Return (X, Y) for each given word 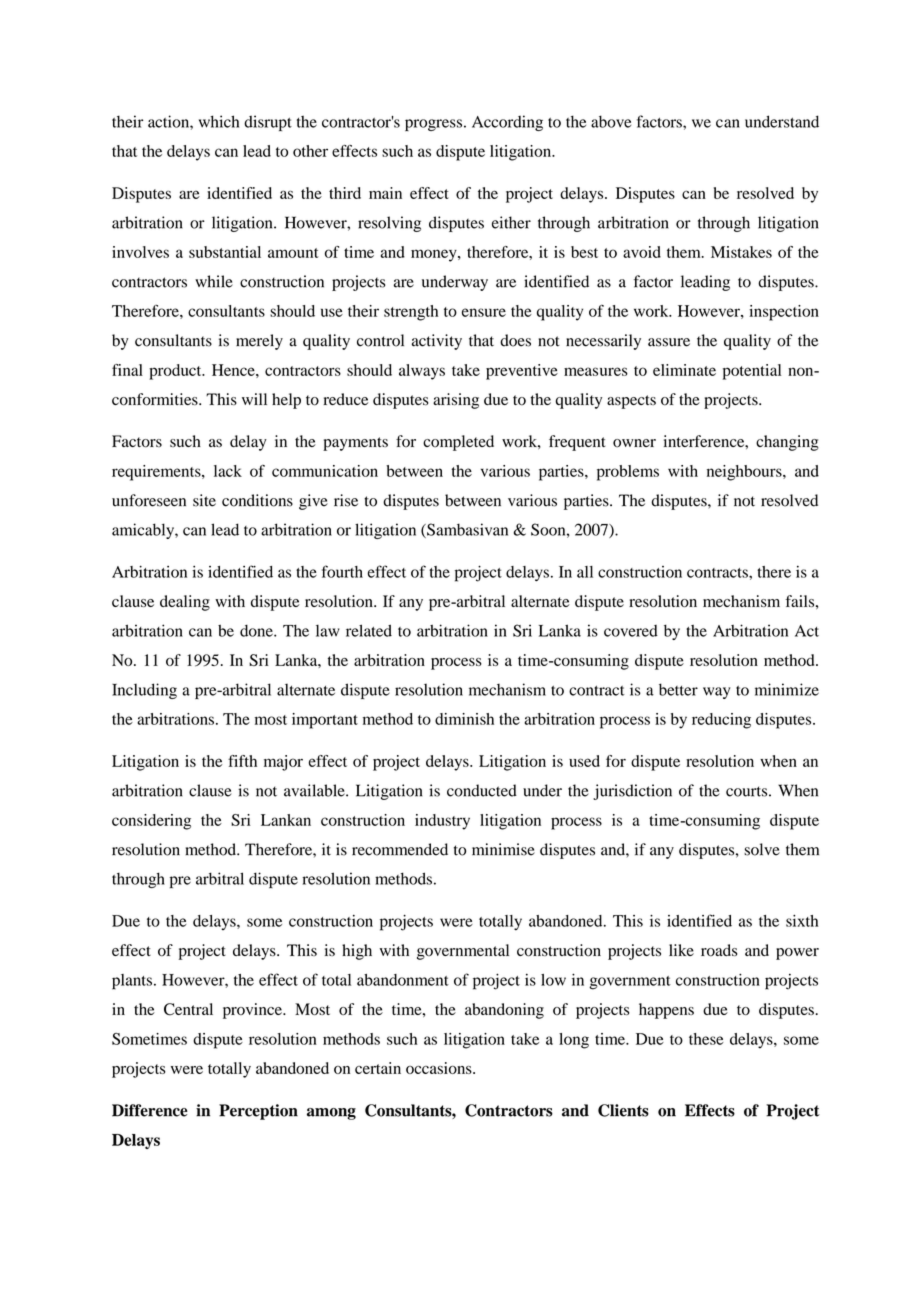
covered (631, 631)
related (369, 630)
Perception (258, 1112)
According (507, 123)
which (219, 121)
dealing (185, 603)
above (611, 121)
